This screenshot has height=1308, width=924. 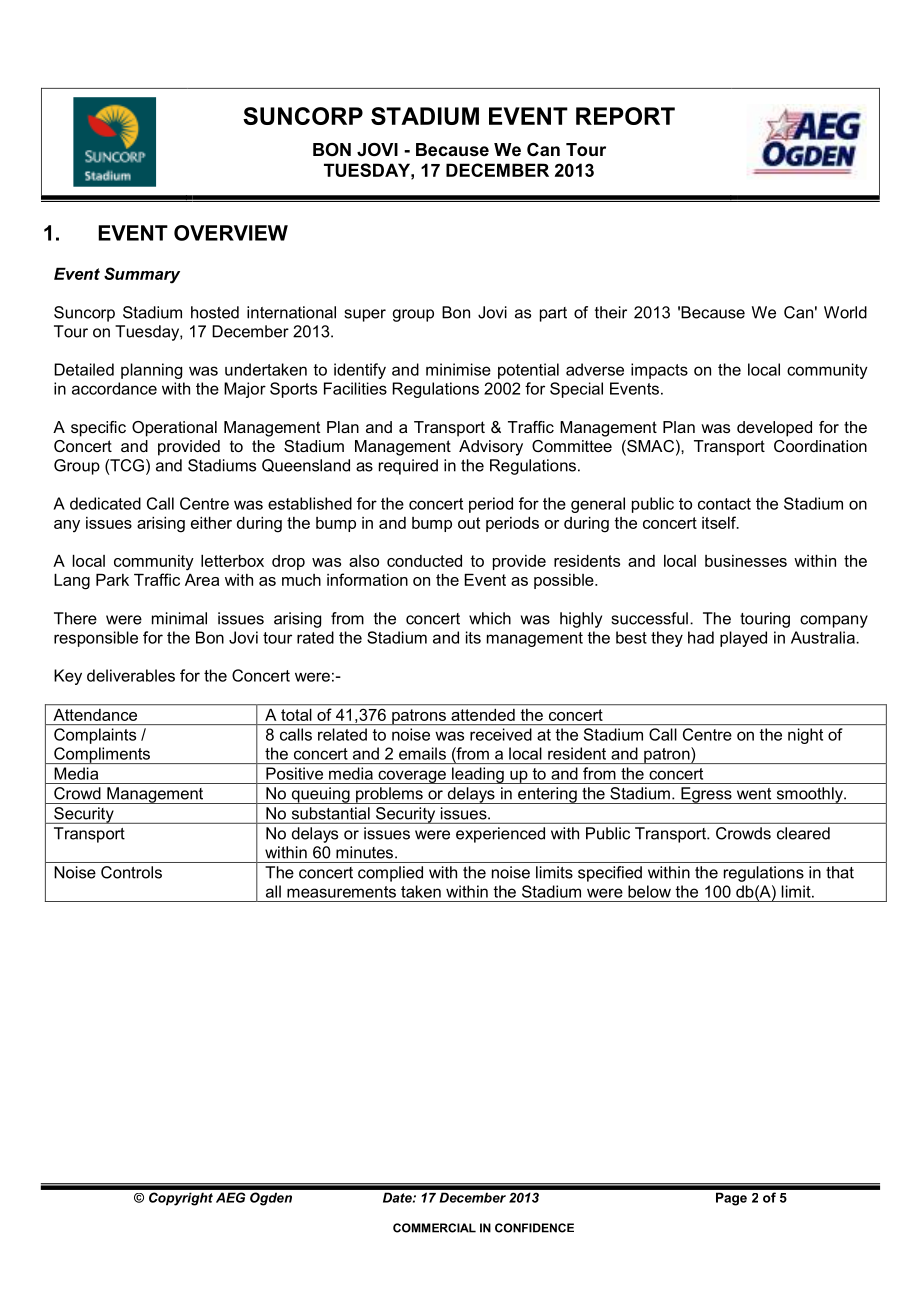 What do you see at coordinates (458, 369) in the screenshot?
I see `minimise` at bounding box center [458, 369].
